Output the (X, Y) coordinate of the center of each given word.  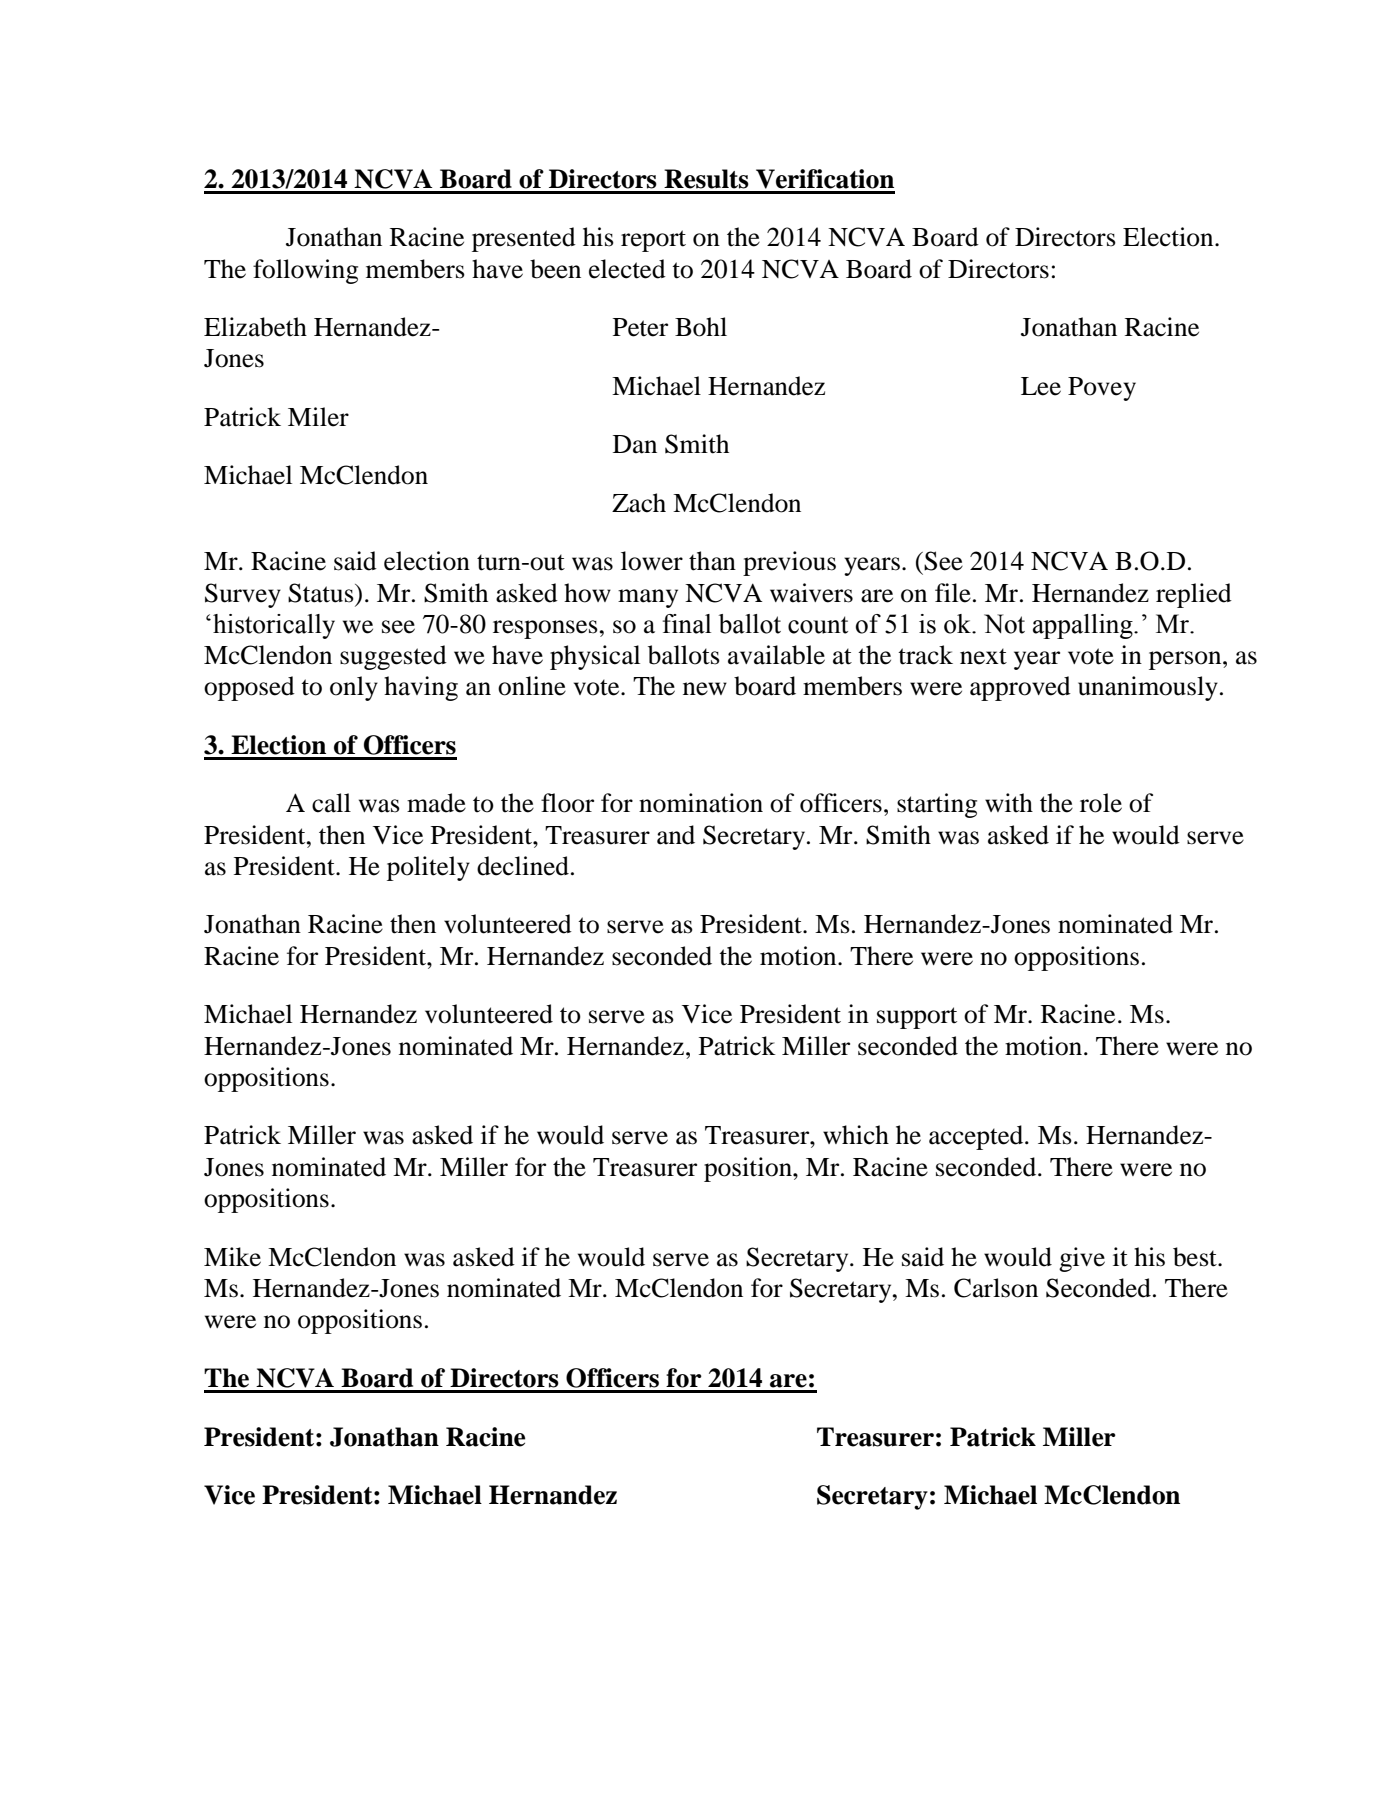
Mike (232, 1257)
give (1082, 1259)
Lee (1041, 386)
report (653, 241)
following (305, 271)
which (856, 1135)
